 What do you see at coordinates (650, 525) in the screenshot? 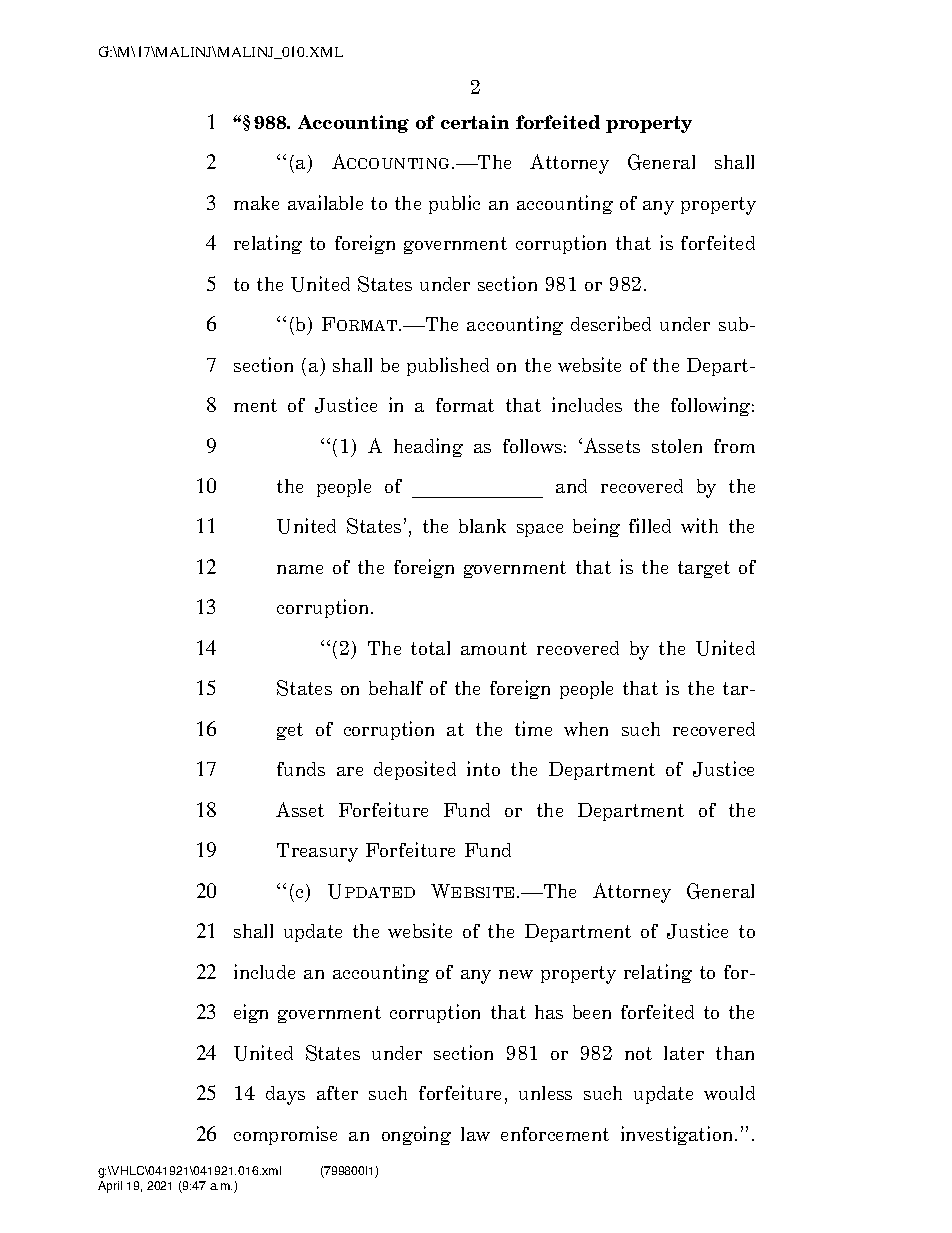
I see `filled` at bounding box center [650, 525].
